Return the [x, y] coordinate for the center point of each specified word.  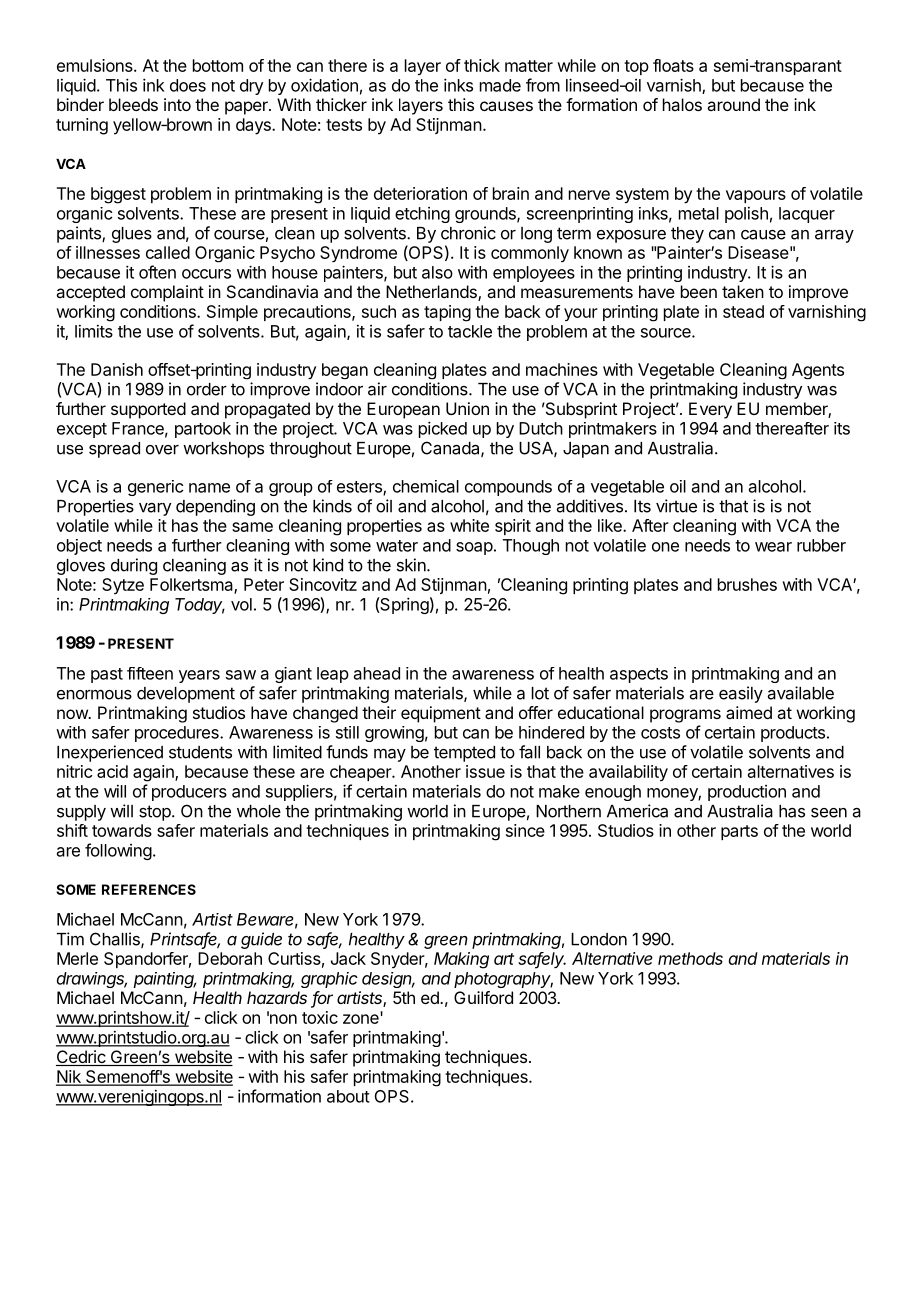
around [733, 104]
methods [690, 958]
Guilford [483, 997]
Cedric [81, 1058]
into [177, 104]
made [500, 85]
